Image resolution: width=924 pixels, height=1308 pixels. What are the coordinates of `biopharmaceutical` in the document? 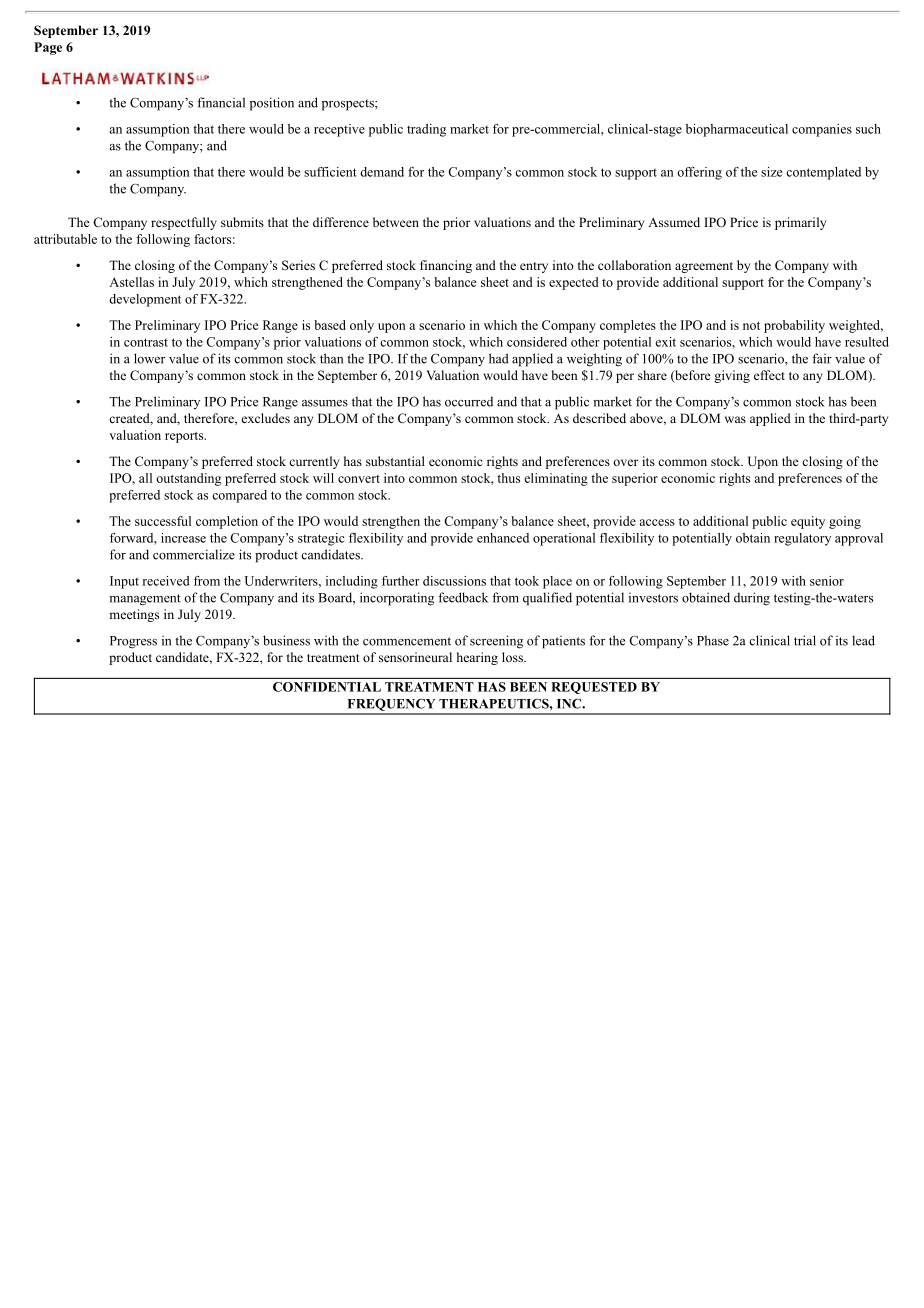 It's located at (737, 130).
